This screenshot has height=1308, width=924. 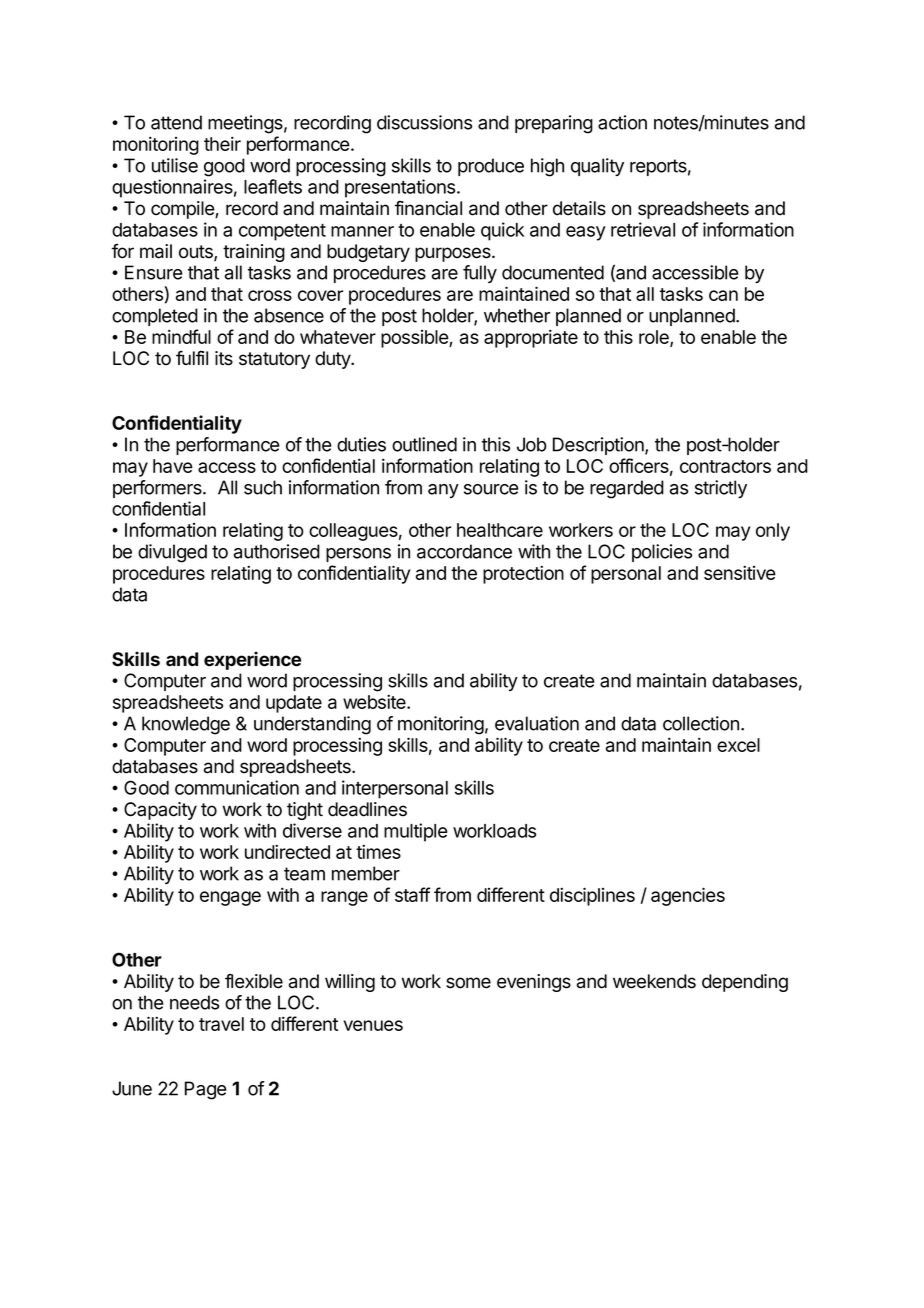 I want to click on their, so click(x=222, y=143).
